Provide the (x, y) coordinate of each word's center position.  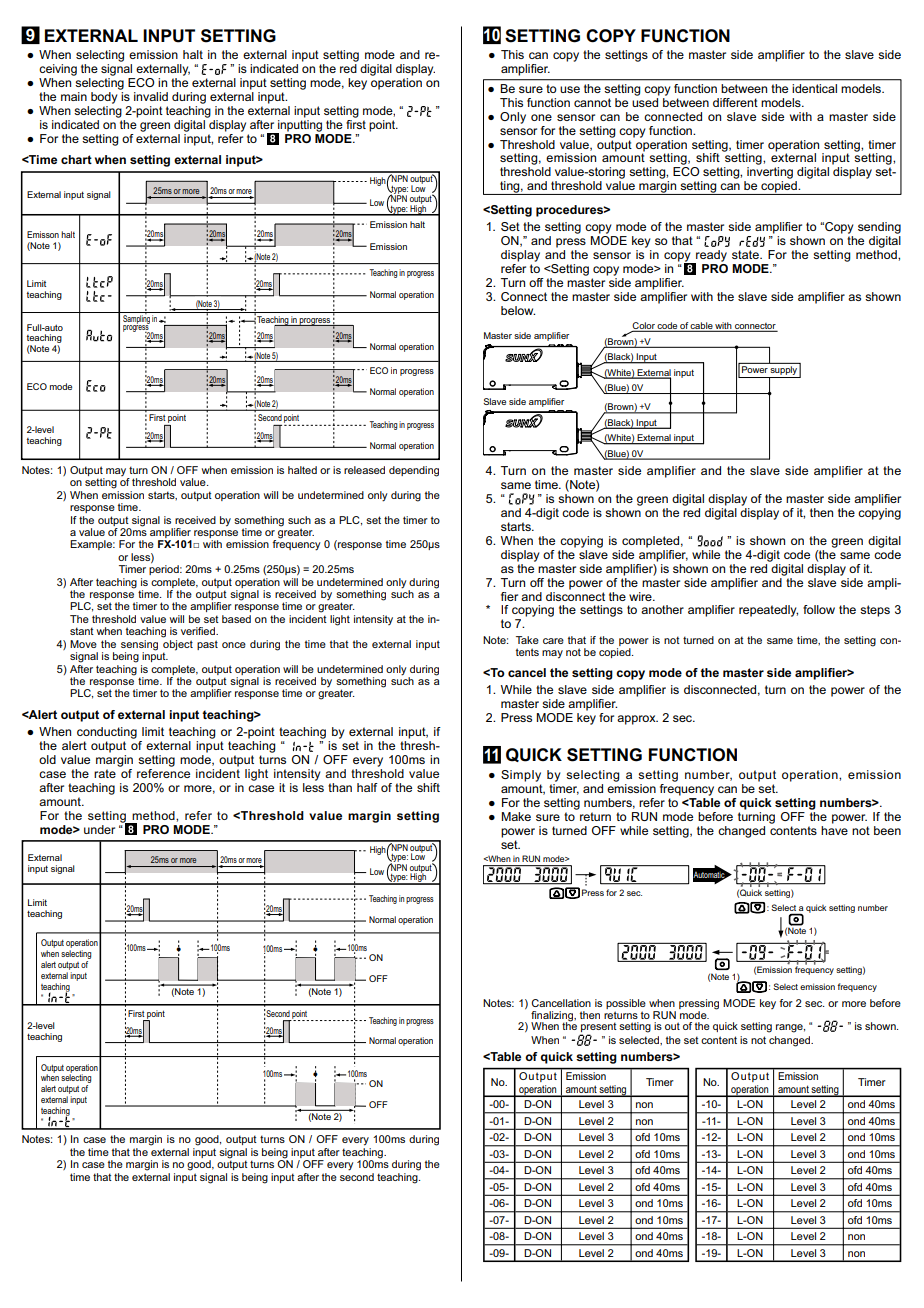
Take (527, 640)
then (821, 512)
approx (637, 720)
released (364, 470)
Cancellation (561, 1003)
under (99, 829)
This (511, 102)
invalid (151, 96)
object (178, 646)
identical (815, 88)
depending (414, 471)
